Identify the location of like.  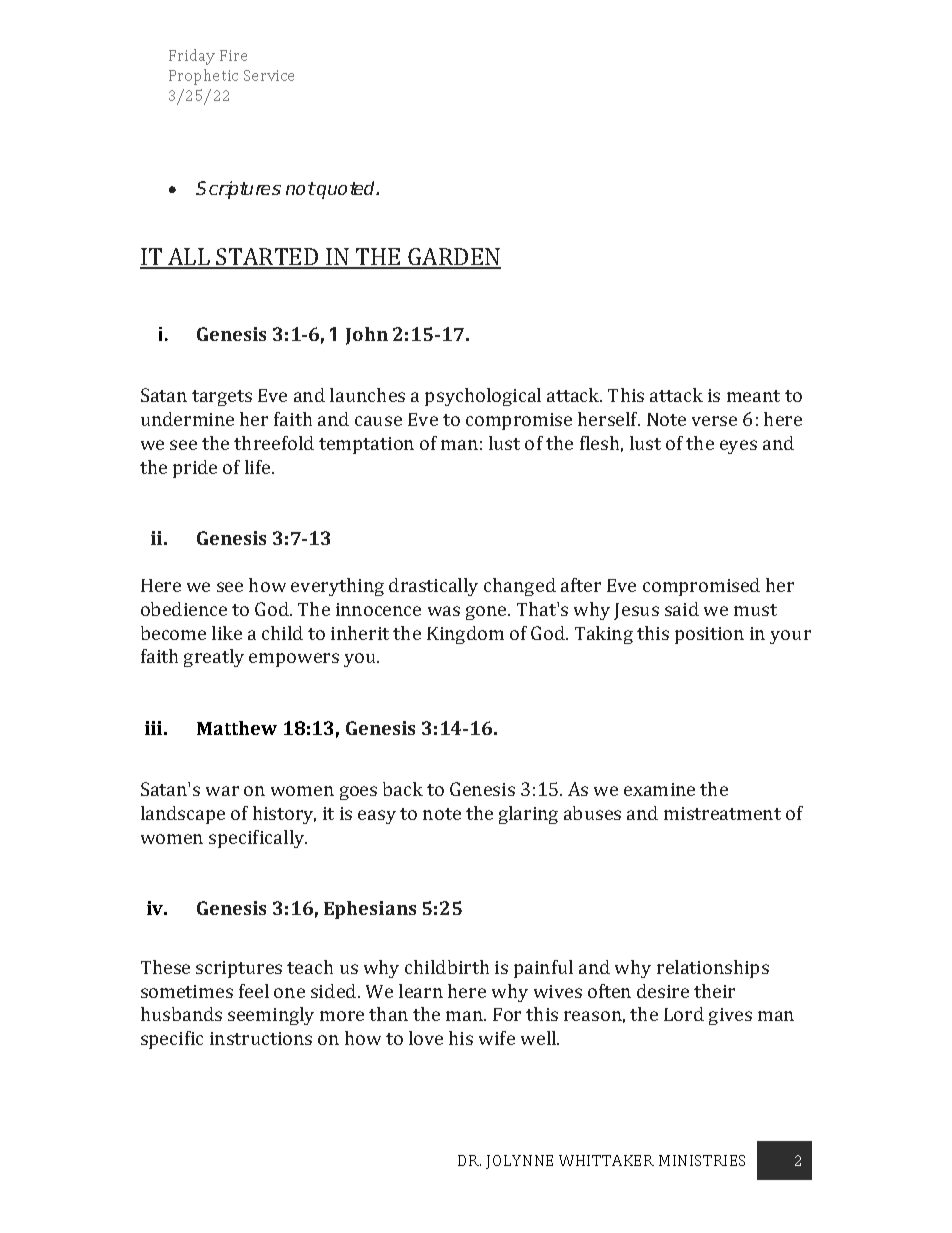
(227, 633).
